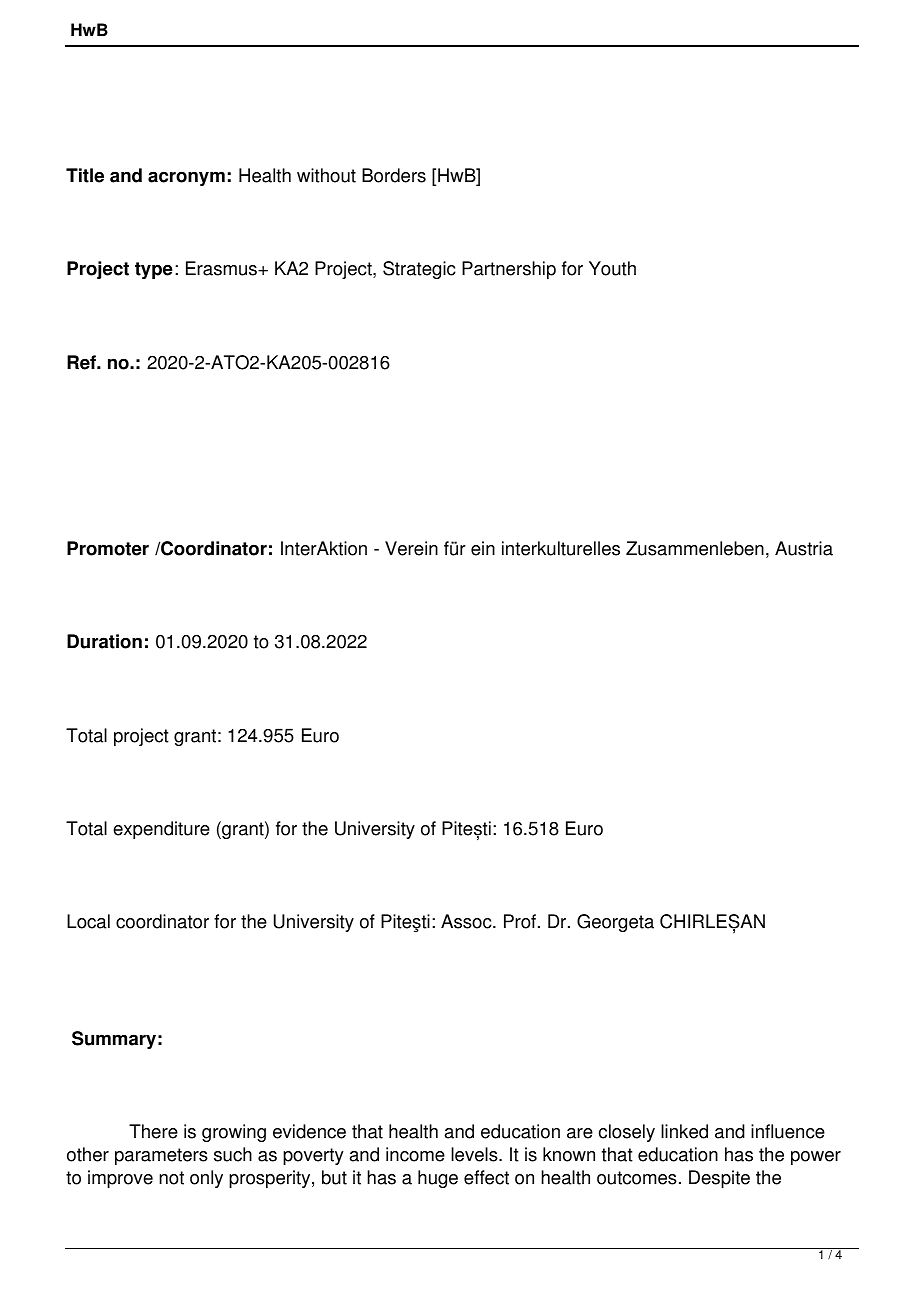 Image resolution: width=924 pixels, height=1308 pixels. What do you see at coordinates (804, 548) in the image?
I see `Austria` at bounding box center [804, 548].
